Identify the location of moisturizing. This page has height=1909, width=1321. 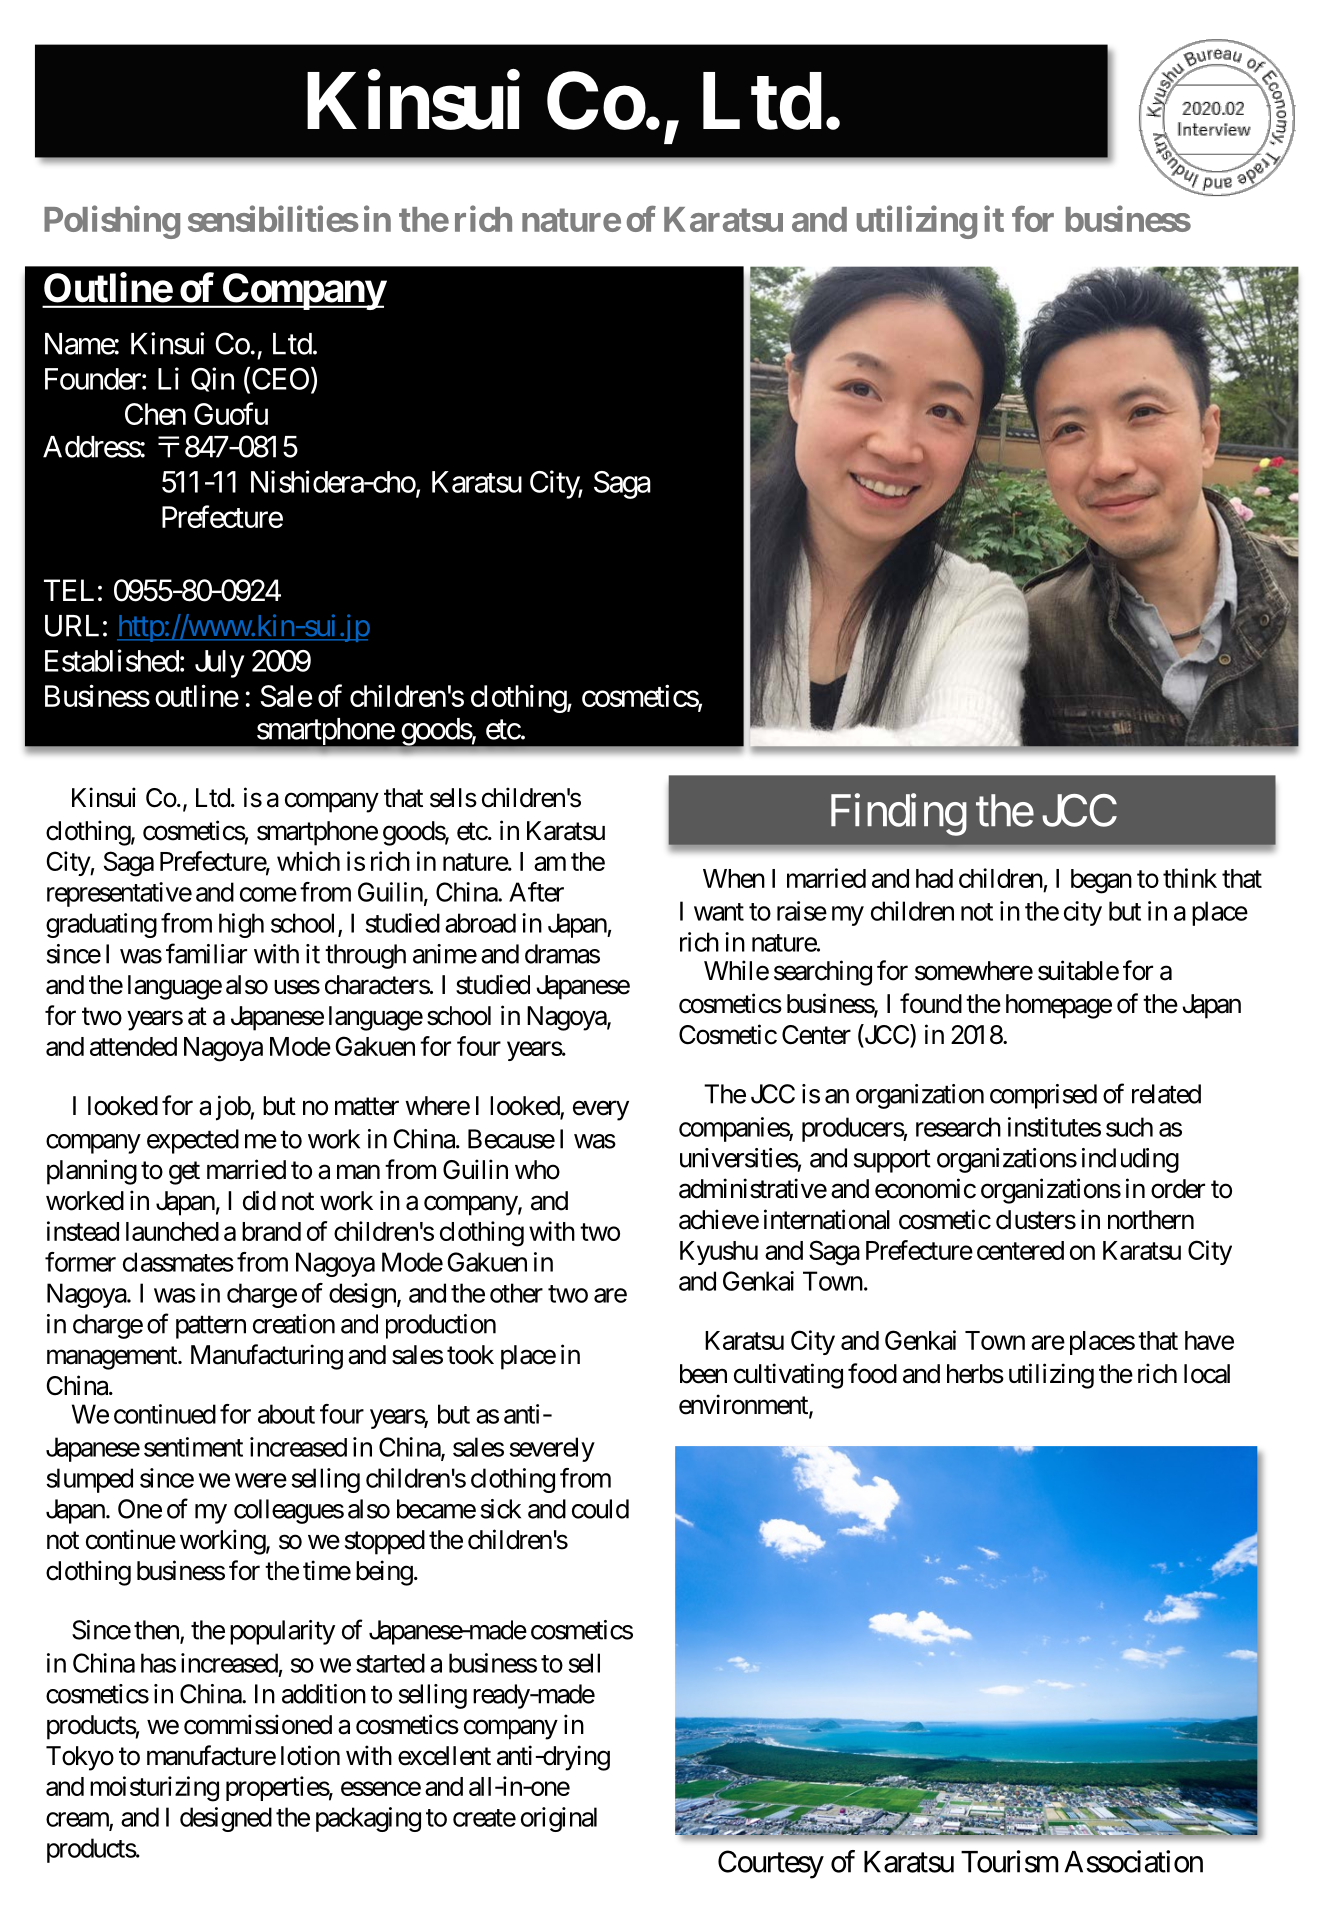
(154, 1789).
